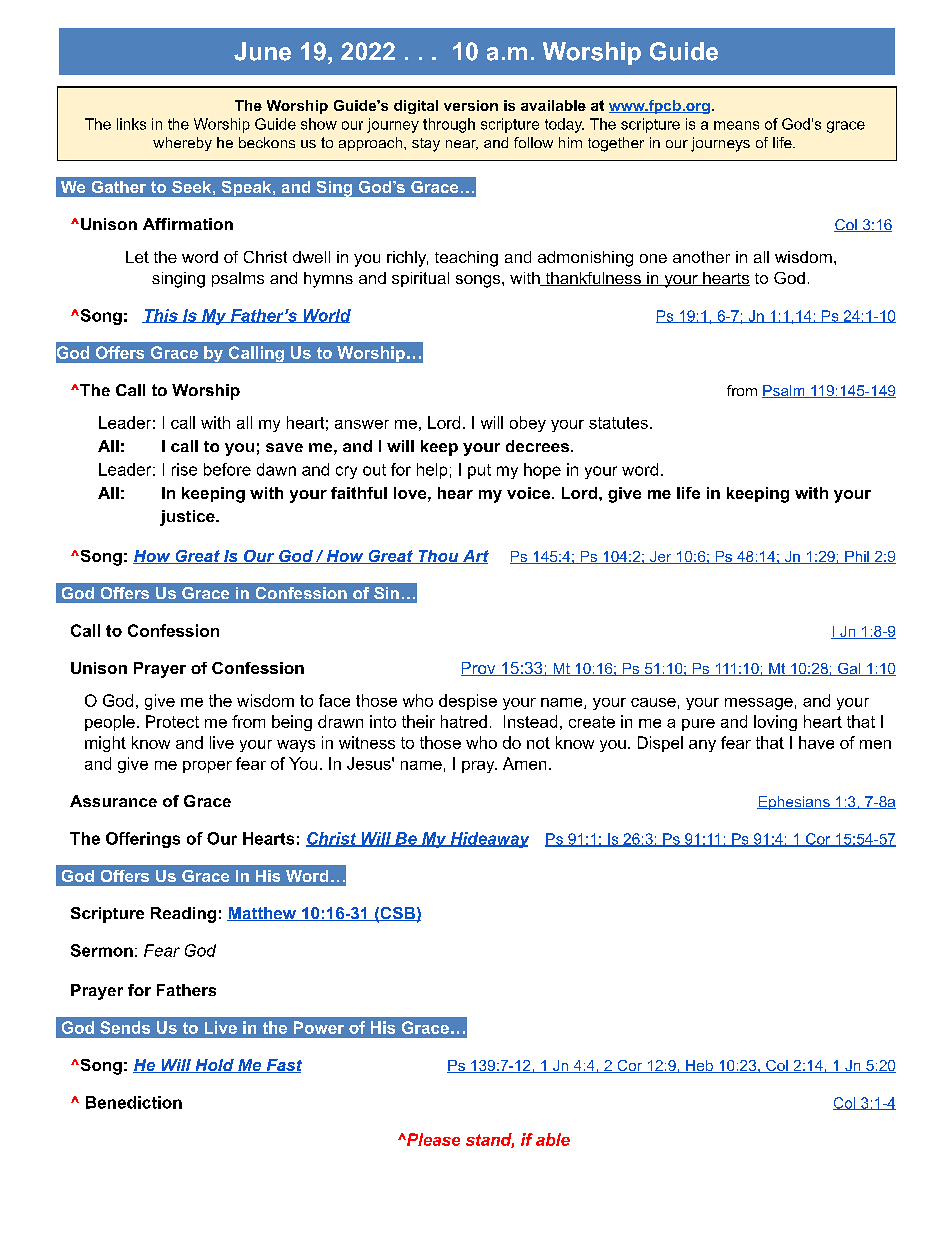  Describe the element at coordinates (699, 1066) in the page. I see `Heb` at that location.
